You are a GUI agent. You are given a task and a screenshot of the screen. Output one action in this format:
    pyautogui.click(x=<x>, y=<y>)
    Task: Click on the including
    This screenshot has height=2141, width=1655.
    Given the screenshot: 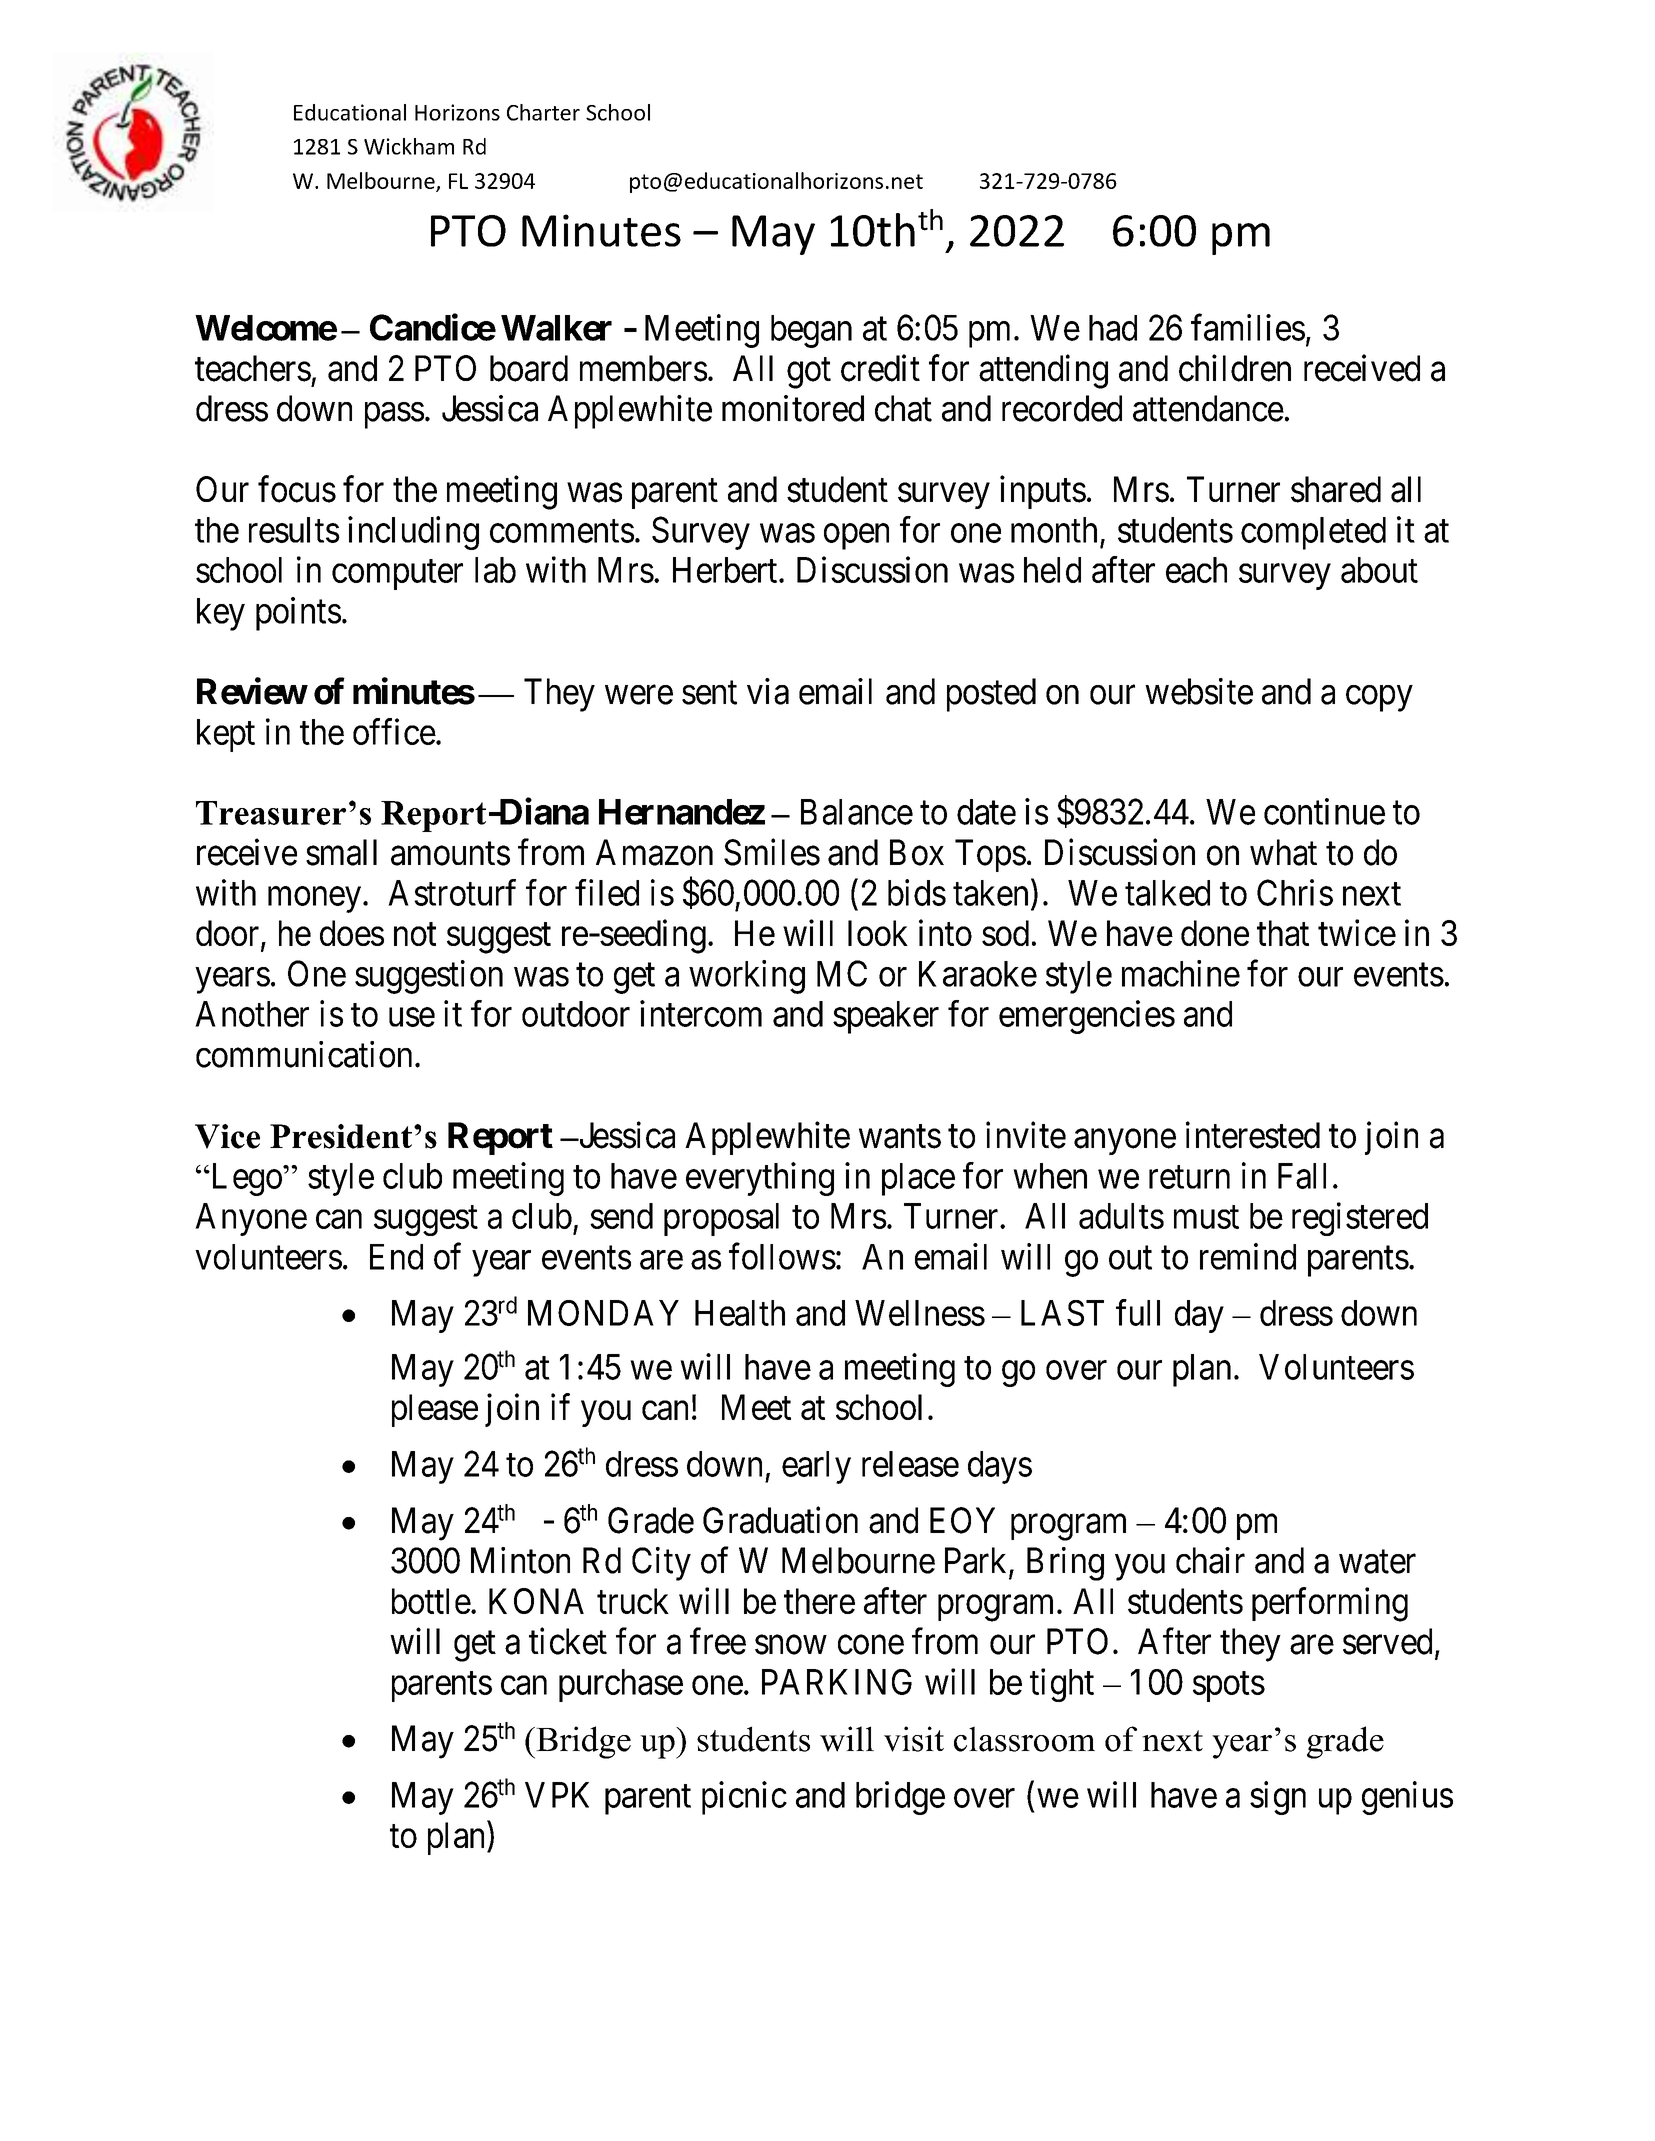 What is the action you would take?
    pyautogui.click(x=413, y=533)
